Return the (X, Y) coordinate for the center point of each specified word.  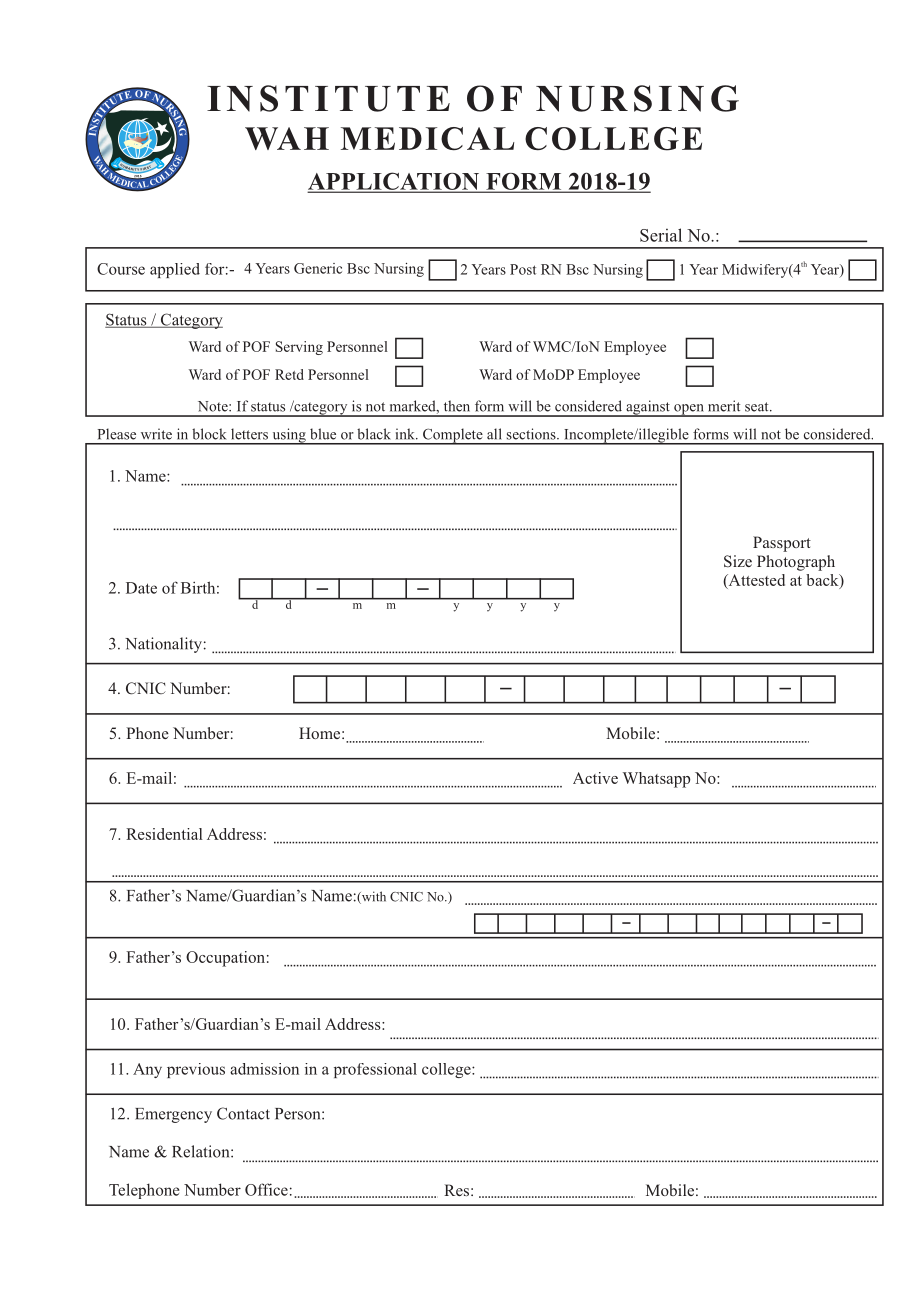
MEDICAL (427, 139)
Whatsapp (656, 780)
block (209, 434)
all (494, 434)
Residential (164, 834)
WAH (287, 138)
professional (375, 1070)
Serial (661, 235)
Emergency (173, 1115)
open (689, 410)
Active (595, 778)
